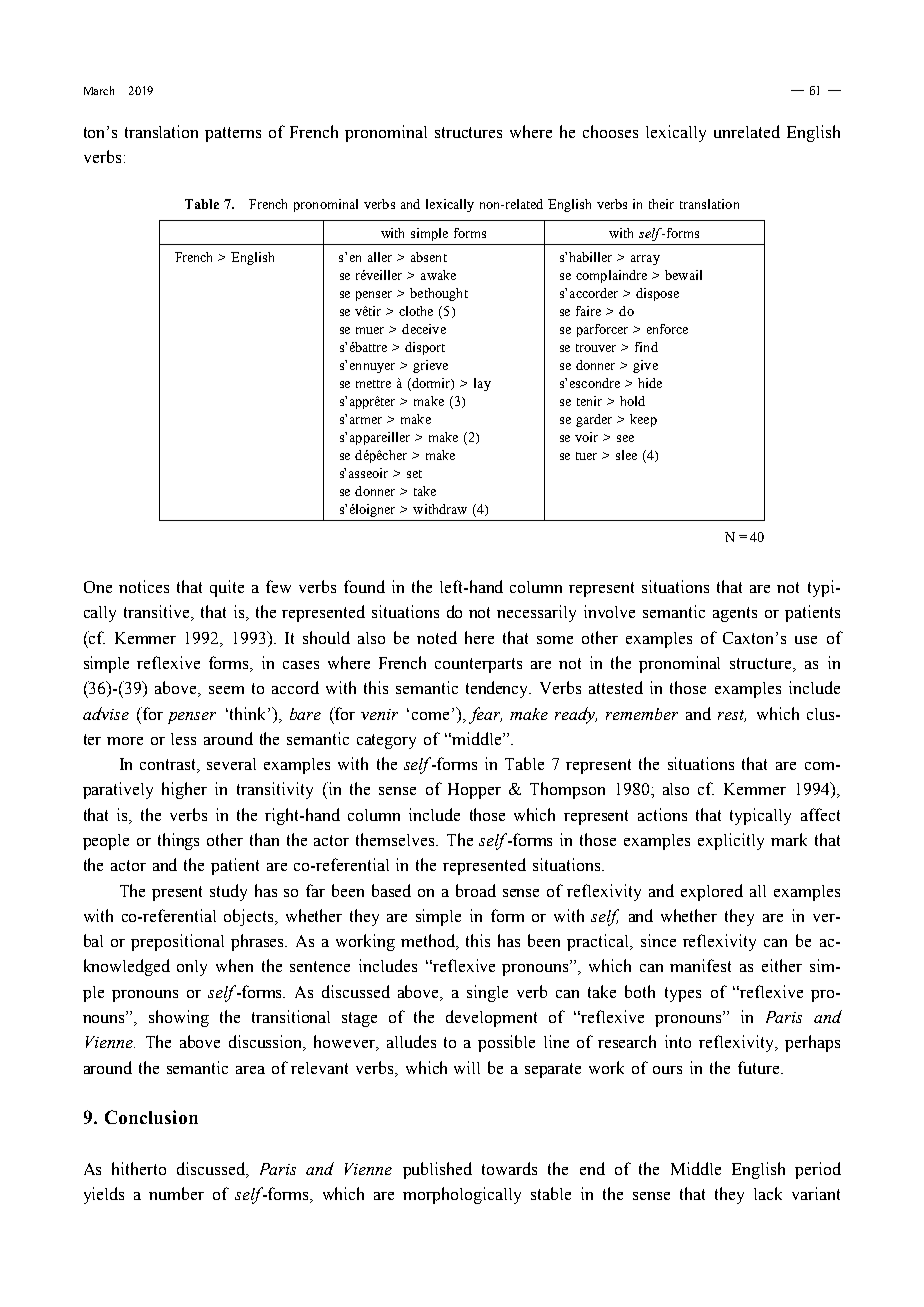 The image size is (924, 1307). What do you see at coordinates (430, 366) in the screenshot?
I see `grieve` at bounding box center [430, 366].
